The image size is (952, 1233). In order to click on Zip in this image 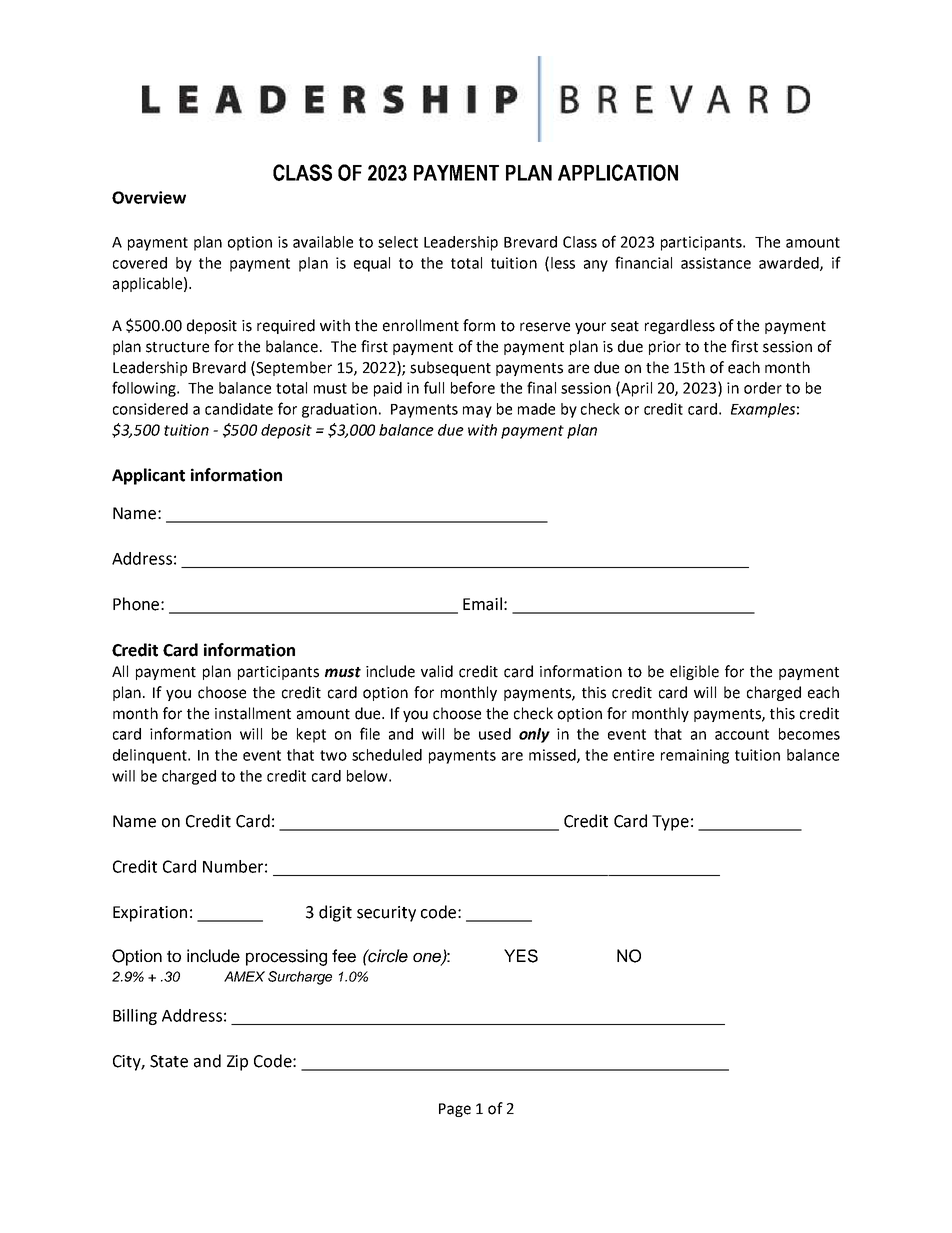, I will do `click(237, 1063)`.
